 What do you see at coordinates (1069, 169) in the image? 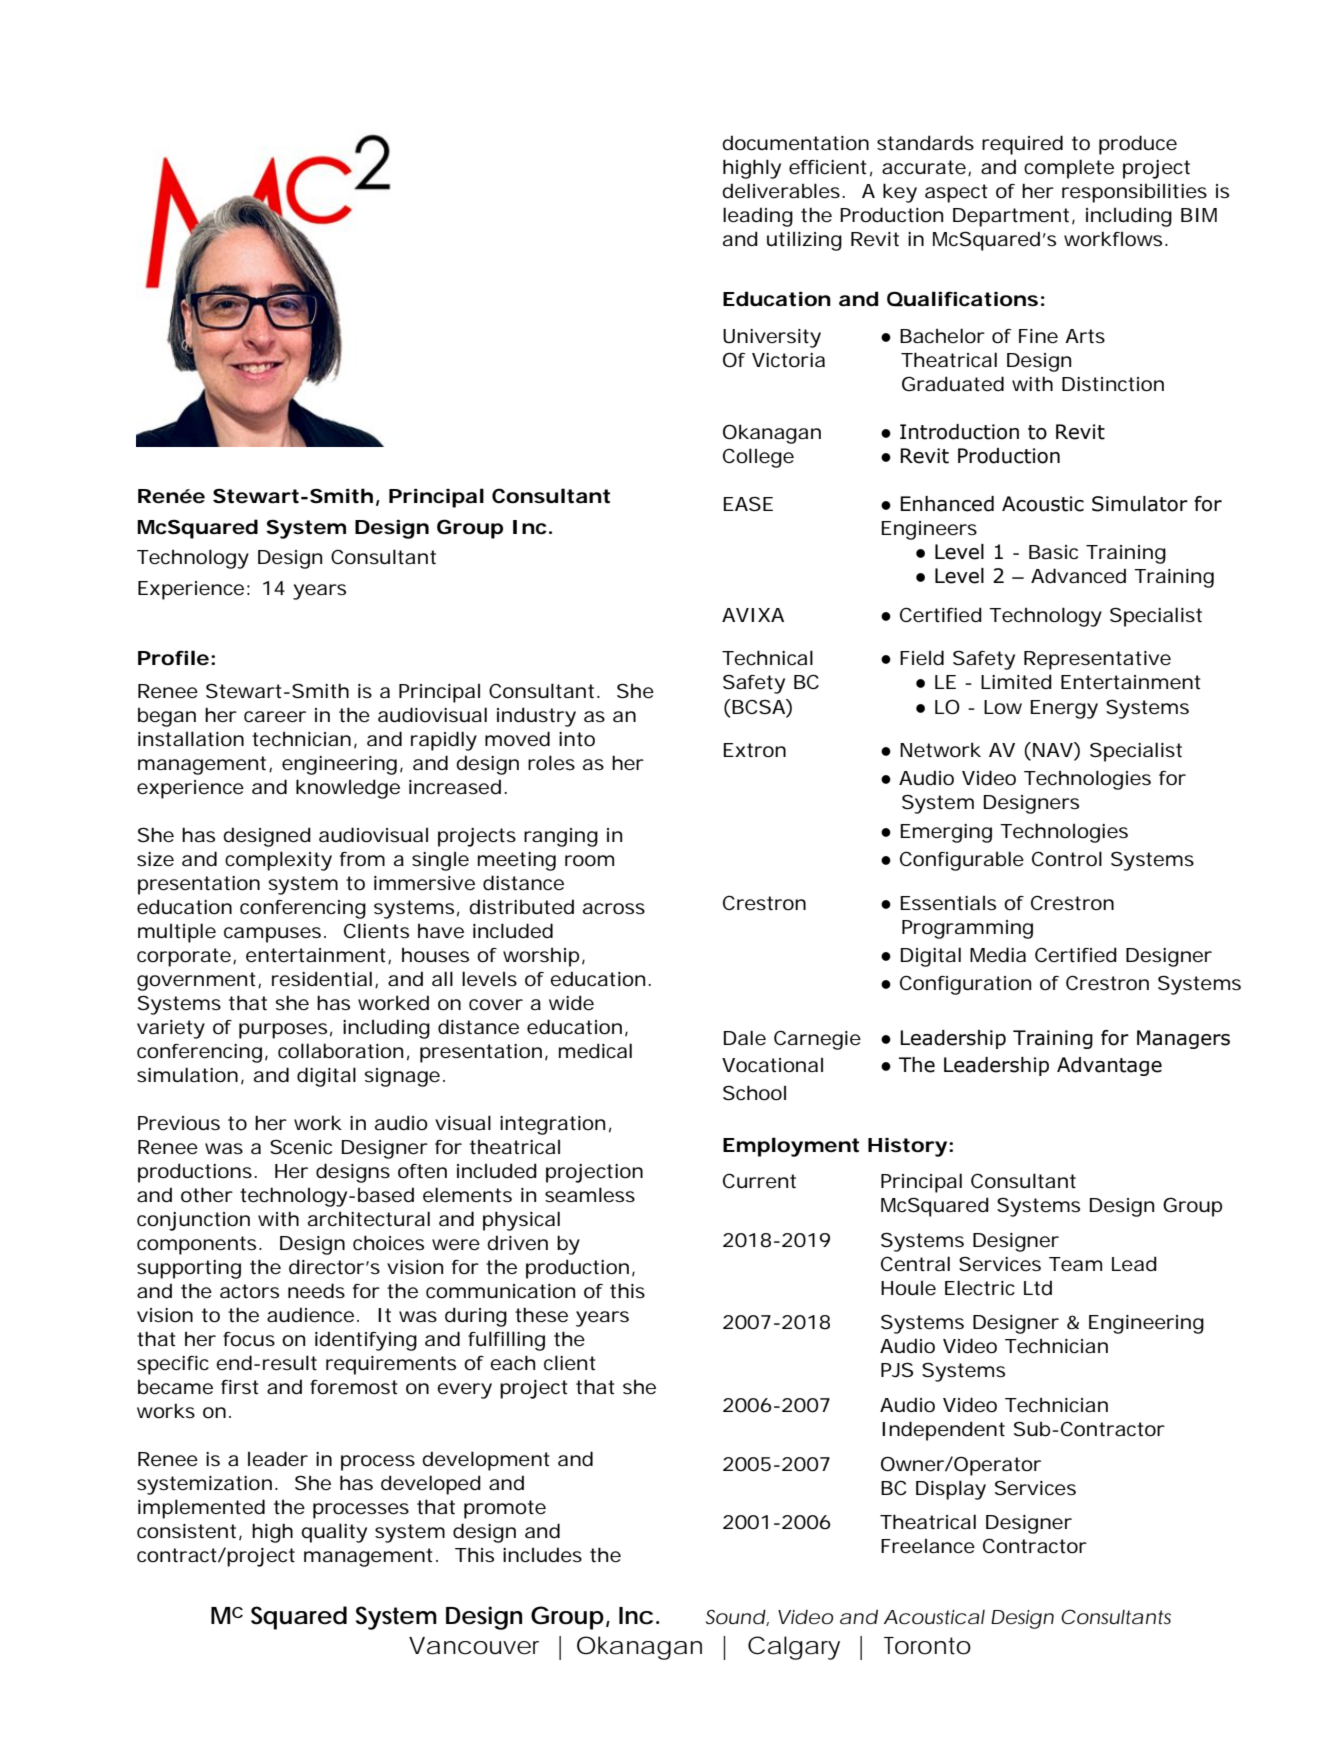
I see `complete` at bounding box center [1069, 169].
